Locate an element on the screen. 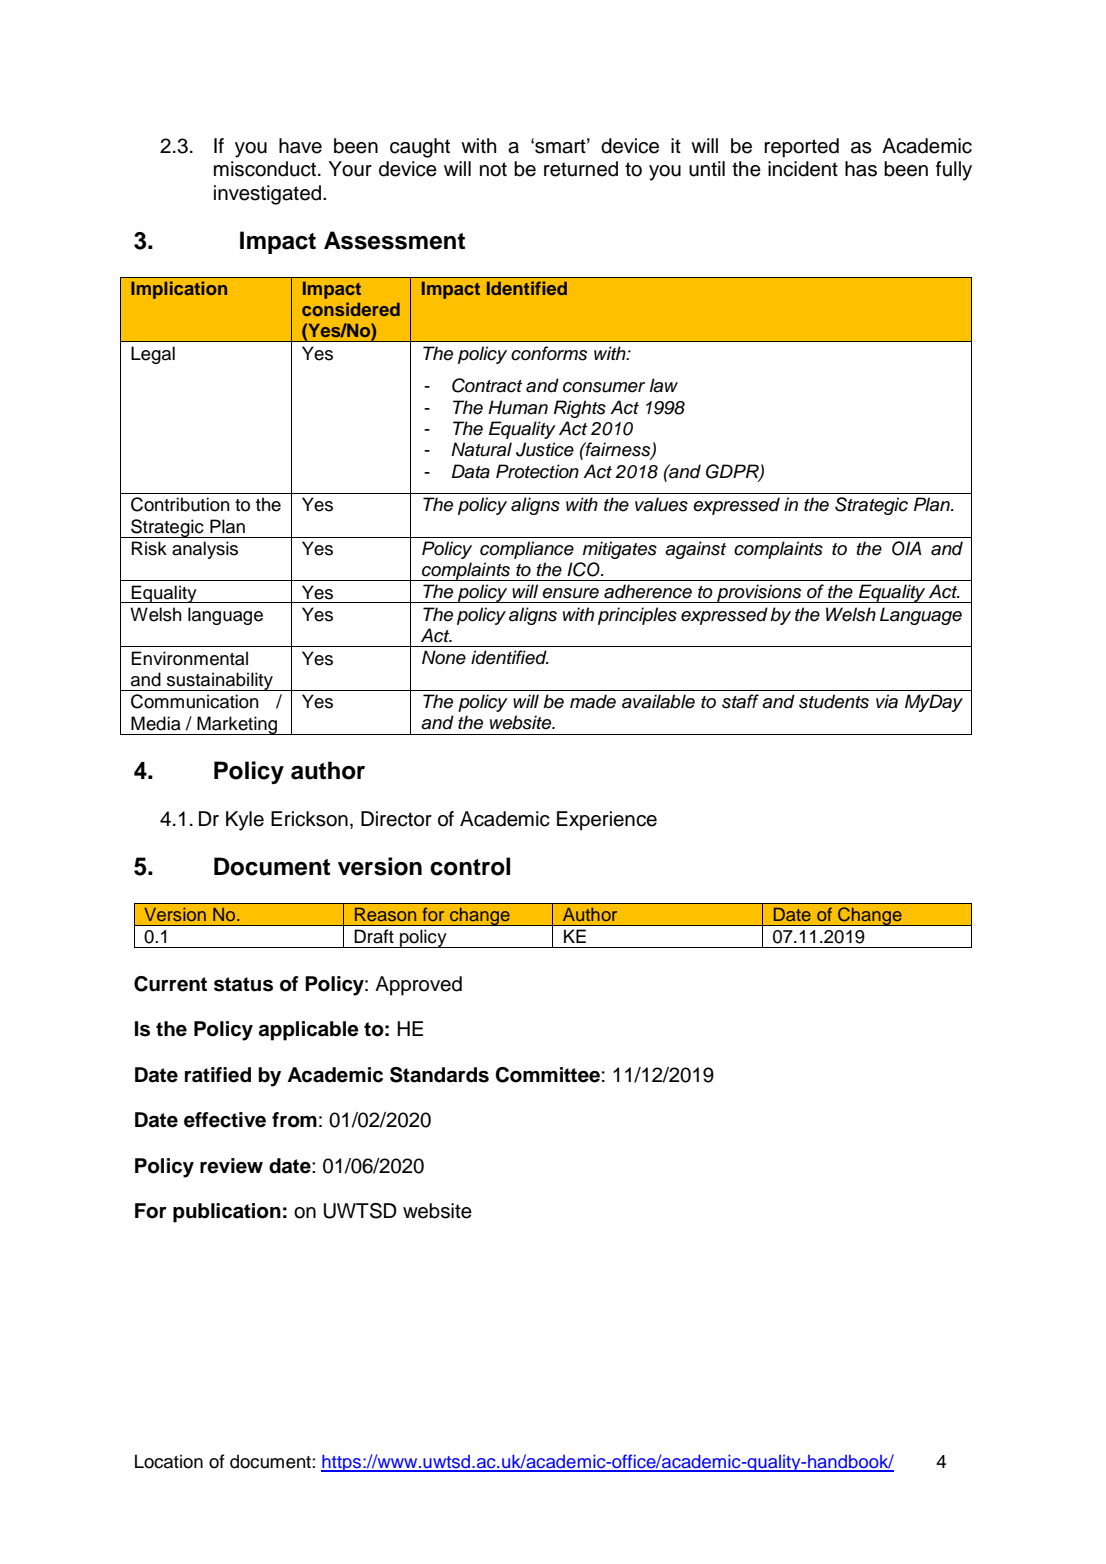  effective is located at coordinates (225, 1120).
